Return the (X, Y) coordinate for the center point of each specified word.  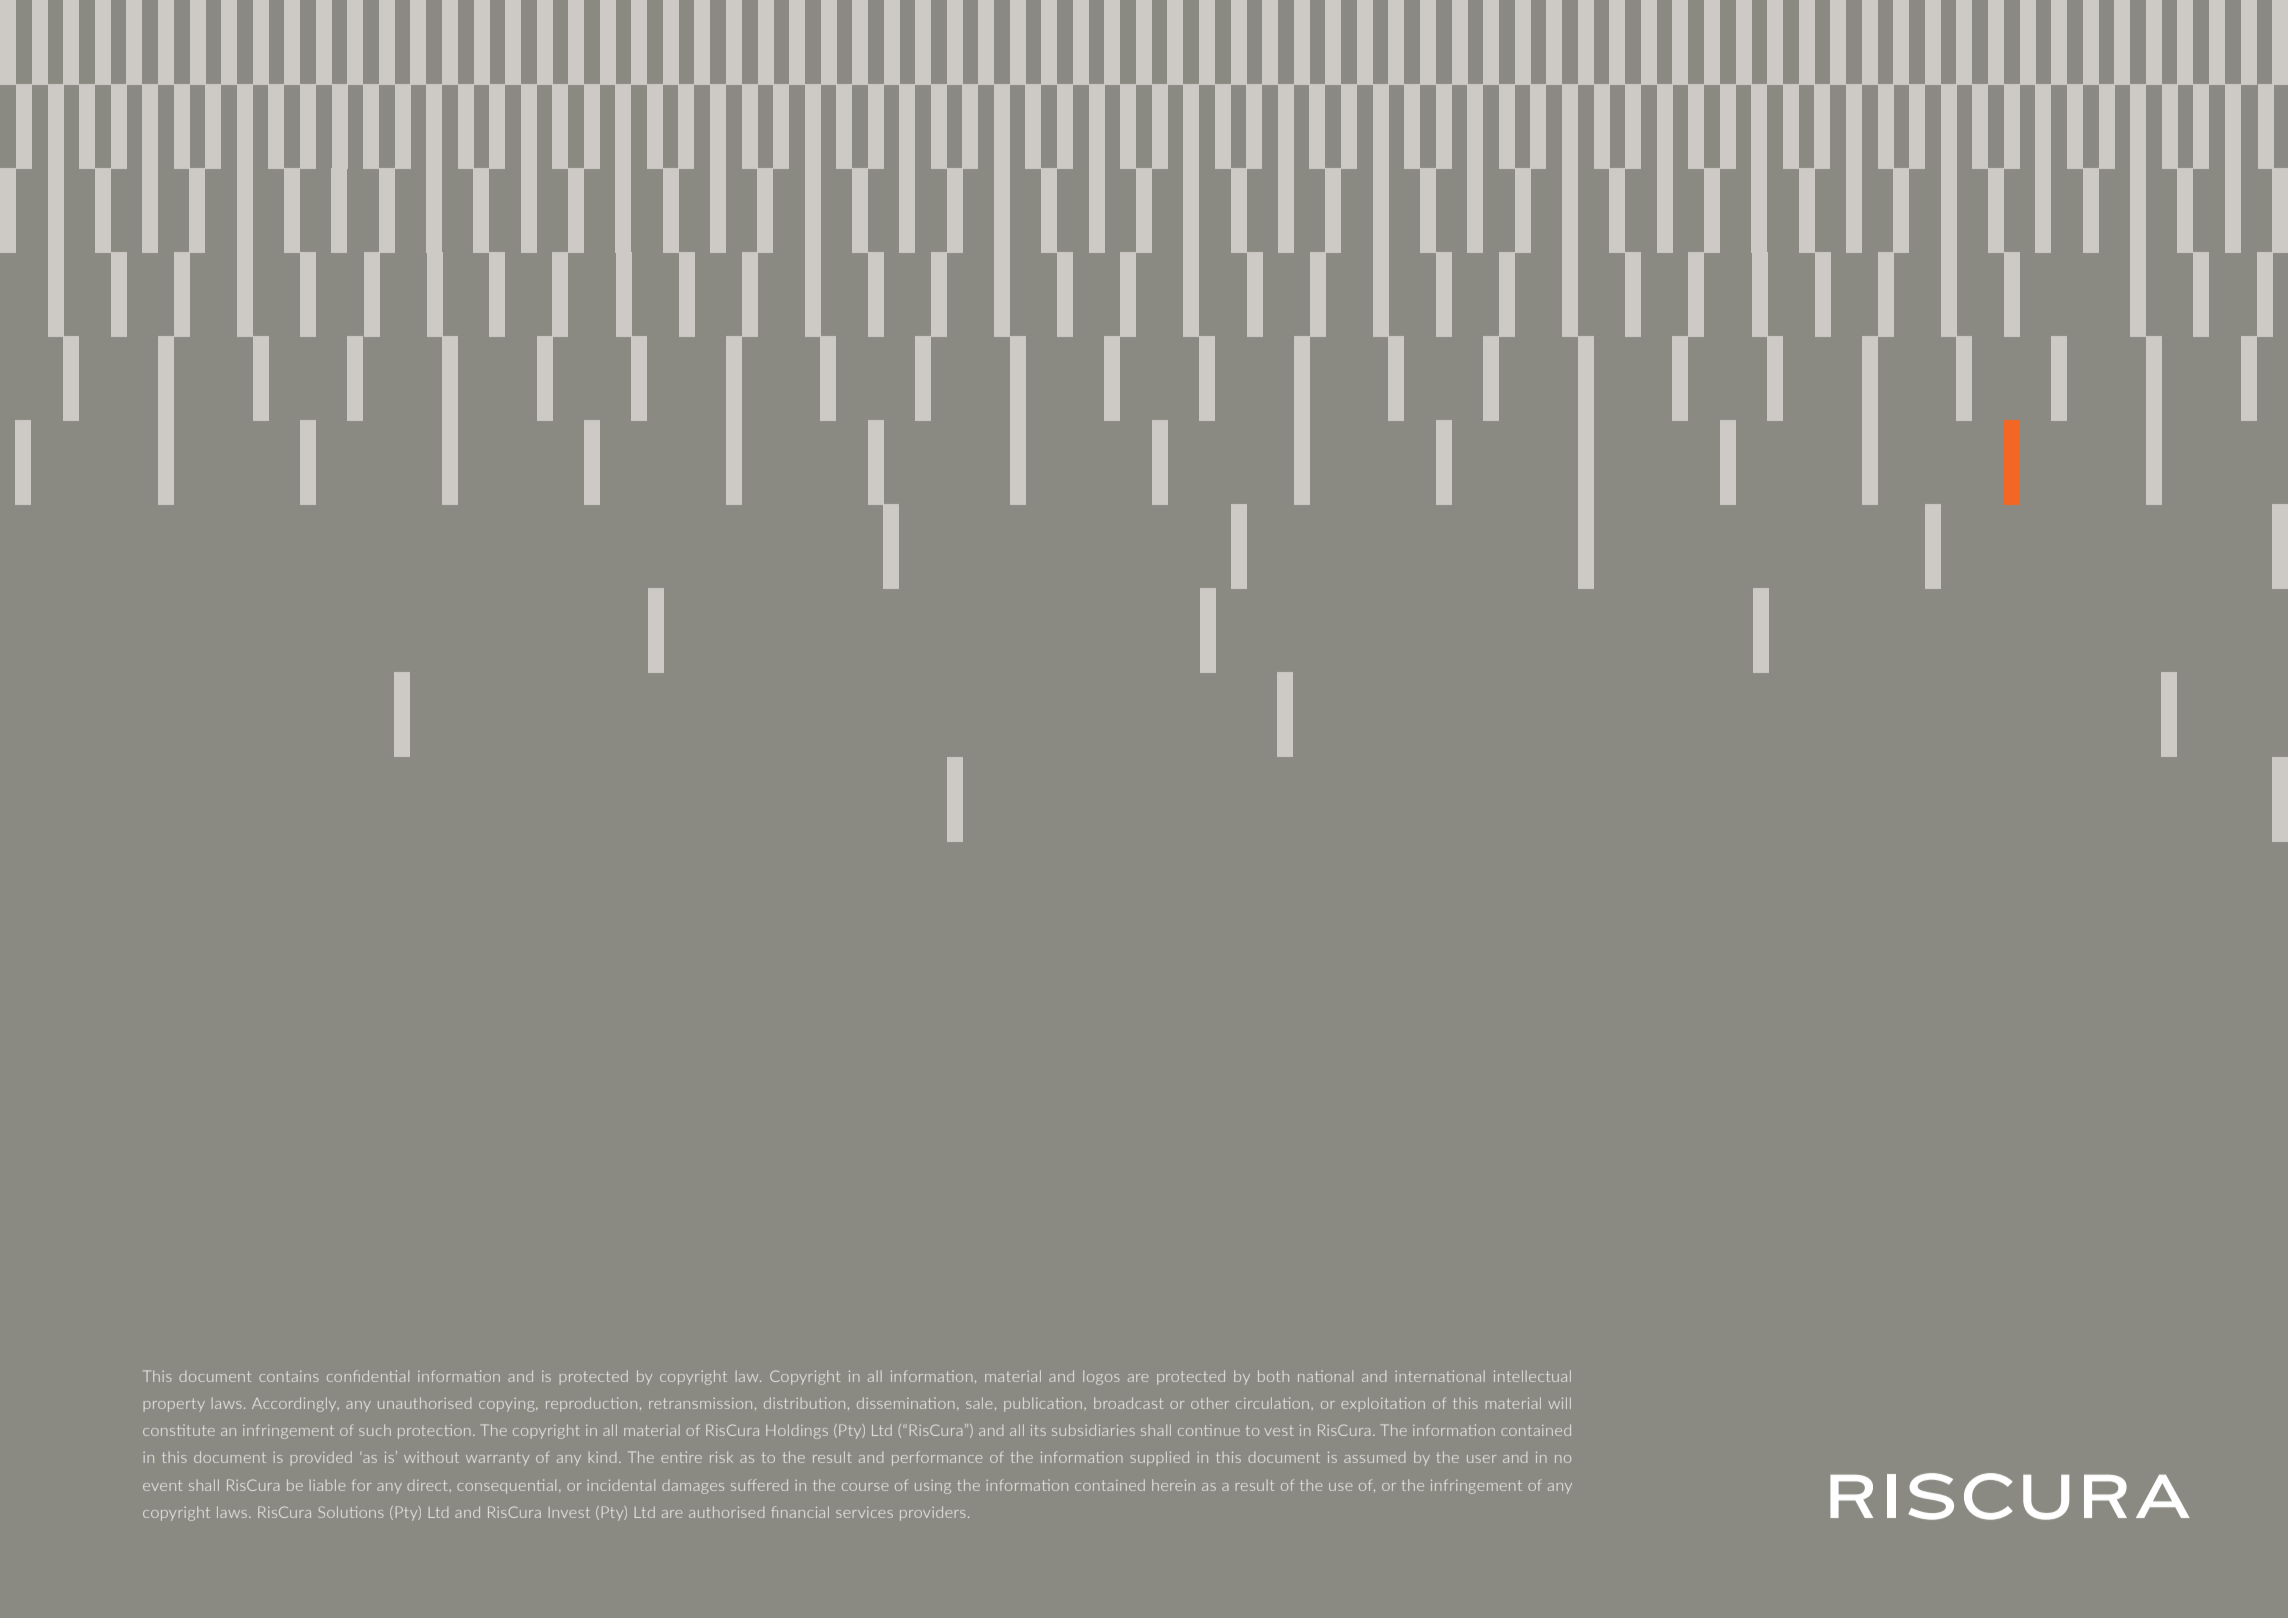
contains (289, 1376)
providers (933, 1513)
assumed (1374, 1457)
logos (1101, 1377)
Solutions (351, 1512)
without (431, 1457)
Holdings (797, 1431)
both (1273, 1376)
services (864, 1512)
